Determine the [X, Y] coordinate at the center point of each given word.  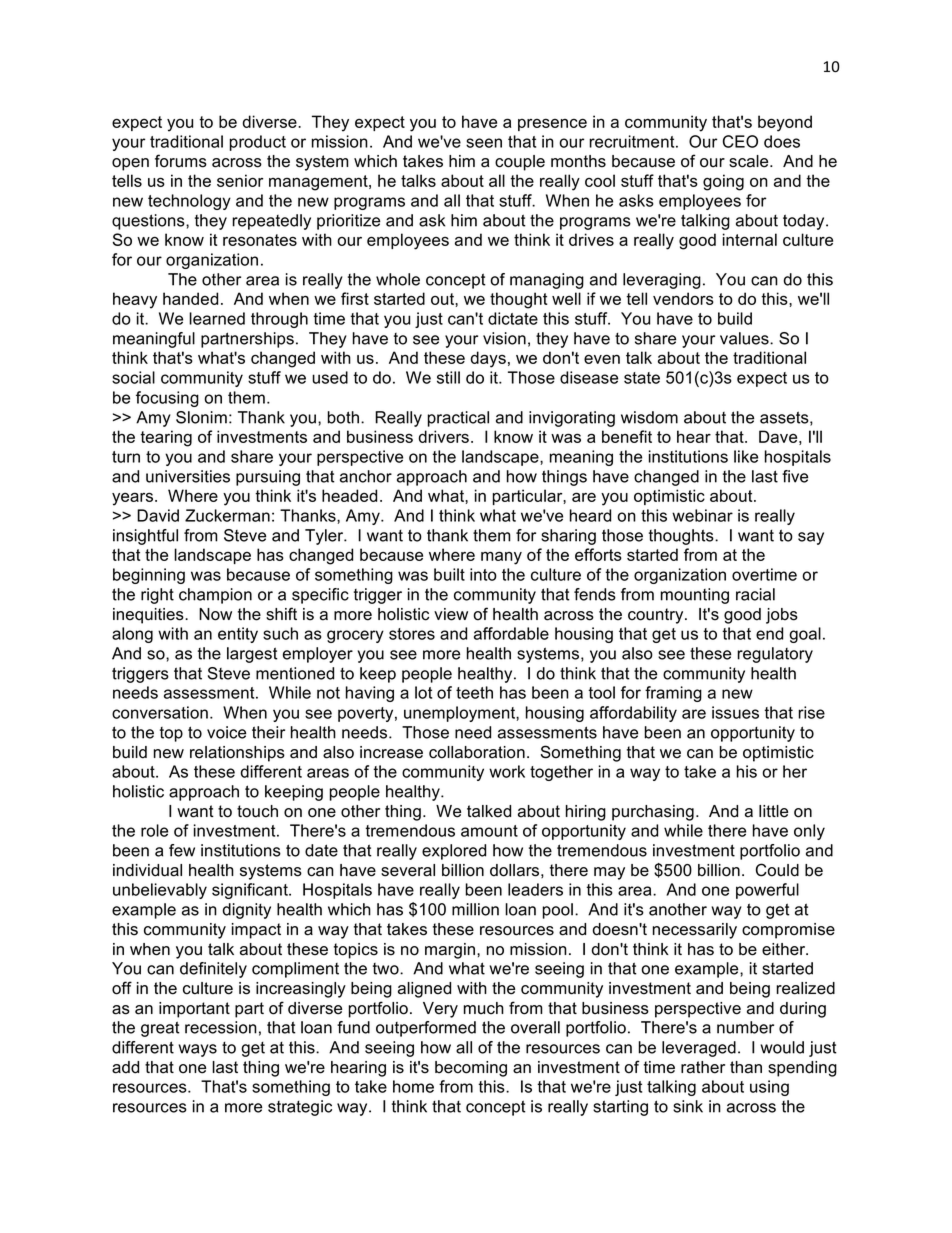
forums [181, 161]
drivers [444, 436]
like [746, 456]
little [773, 811]
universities [188, 476]
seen [484, 143]
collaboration [477, 752]
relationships [237, 754]
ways [197, 1050]
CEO [740, 141]
